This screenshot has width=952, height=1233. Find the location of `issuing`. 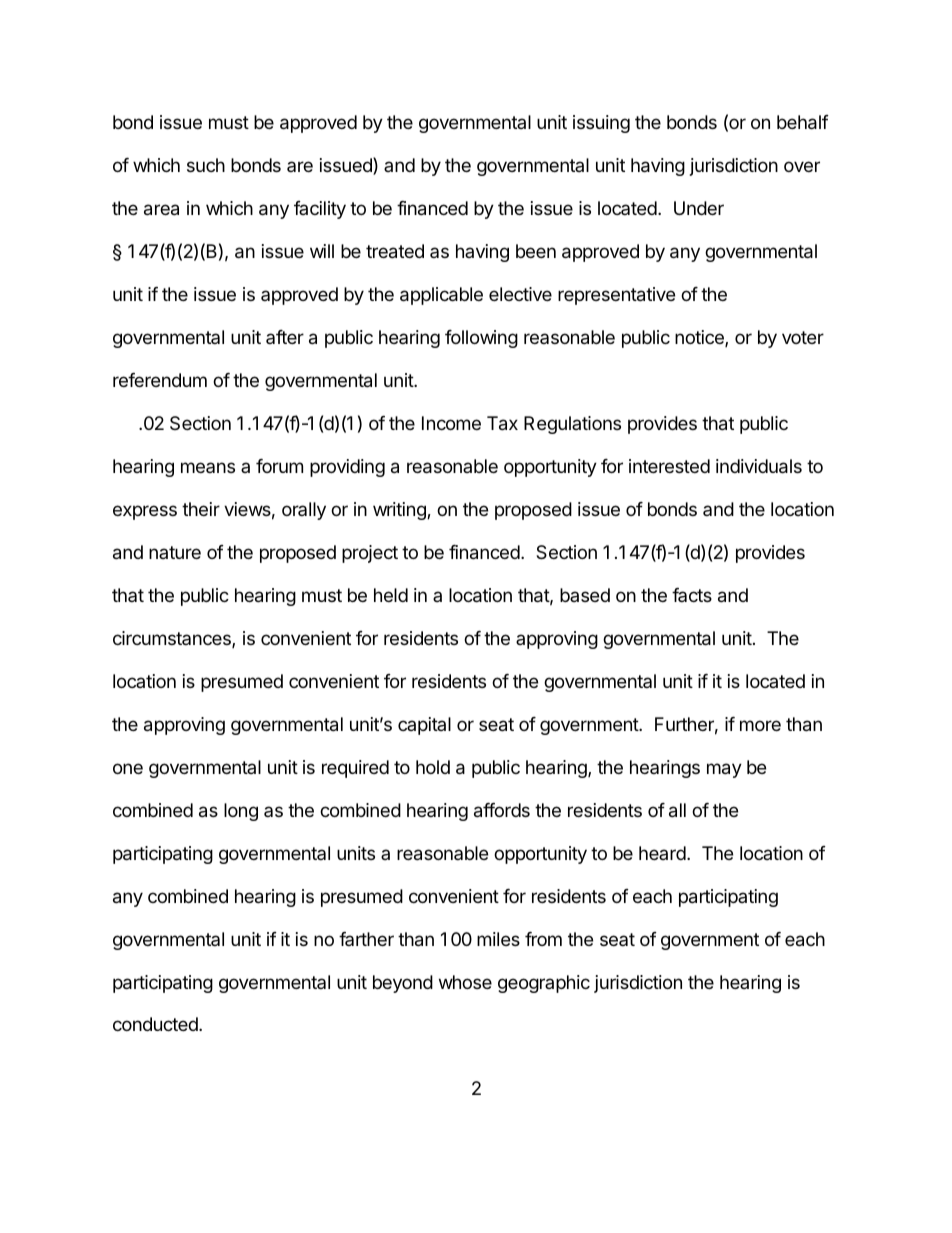

issuing is located at coordinates (601, 124).
